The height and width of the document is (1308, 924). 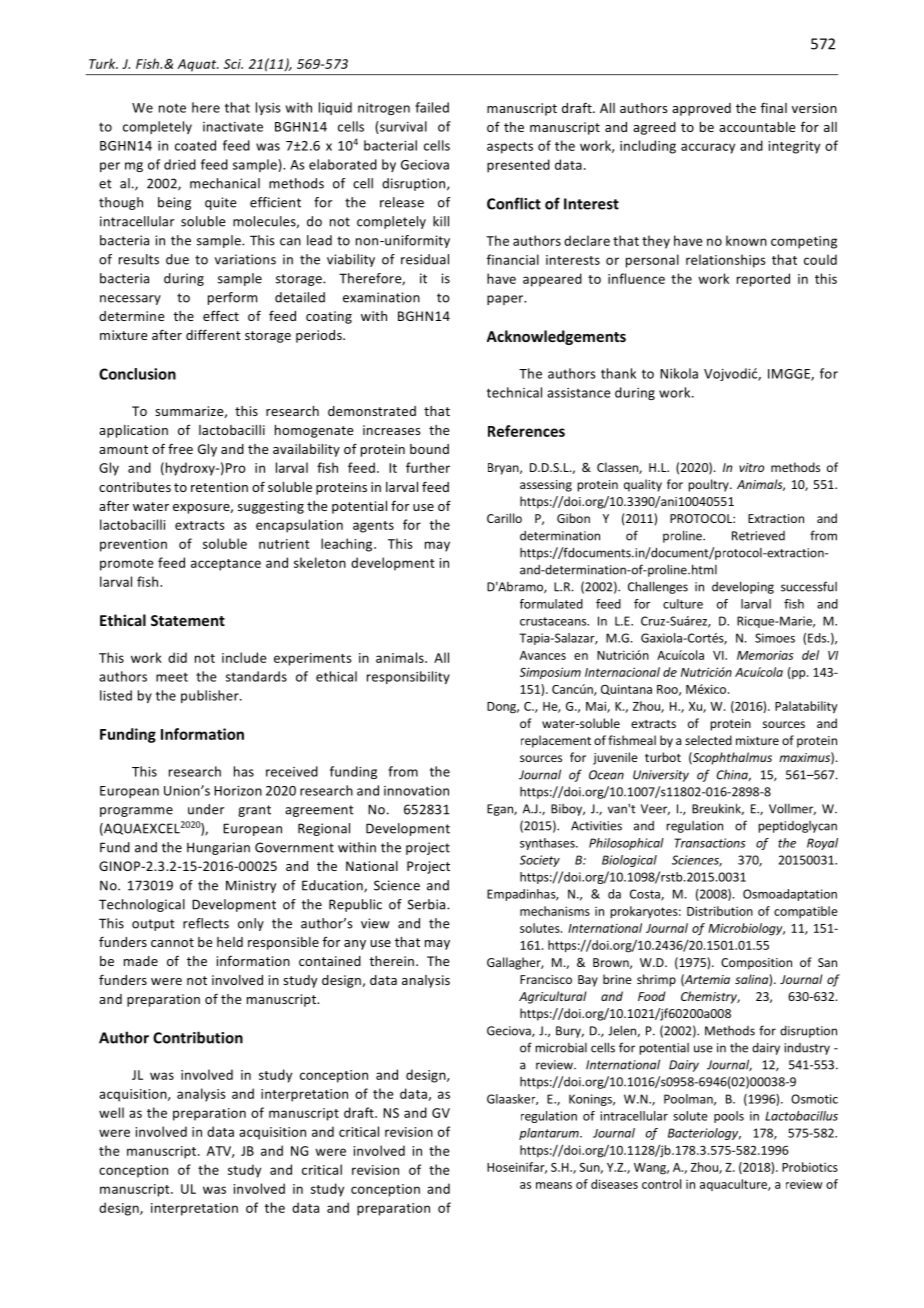 What do you see at coordinates (408, 677) in the document?
I see `responsibility` at bounding box center [408, 677].
